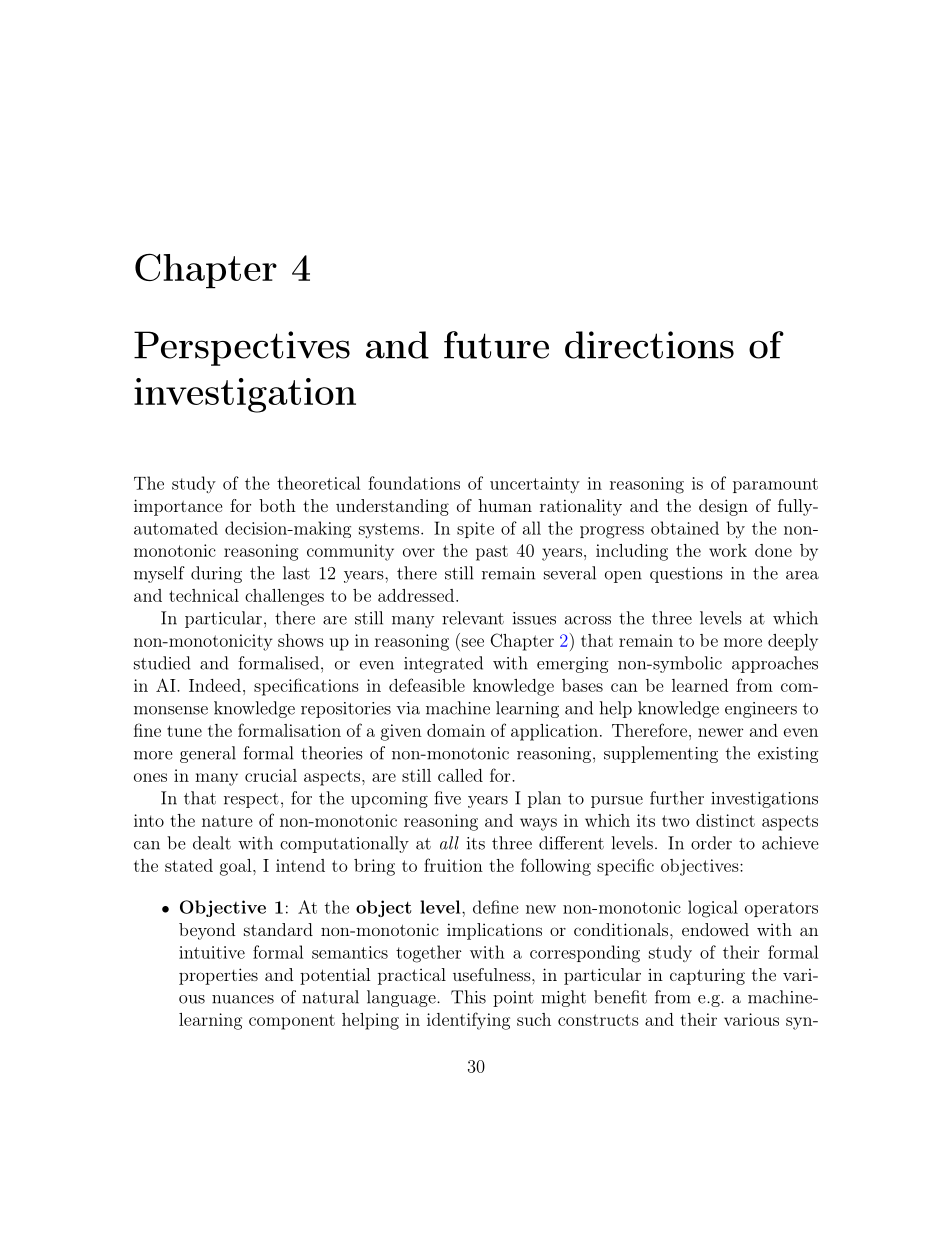  Describe the element at coordinates (723, 507) in the document. I see `design` at that location.
